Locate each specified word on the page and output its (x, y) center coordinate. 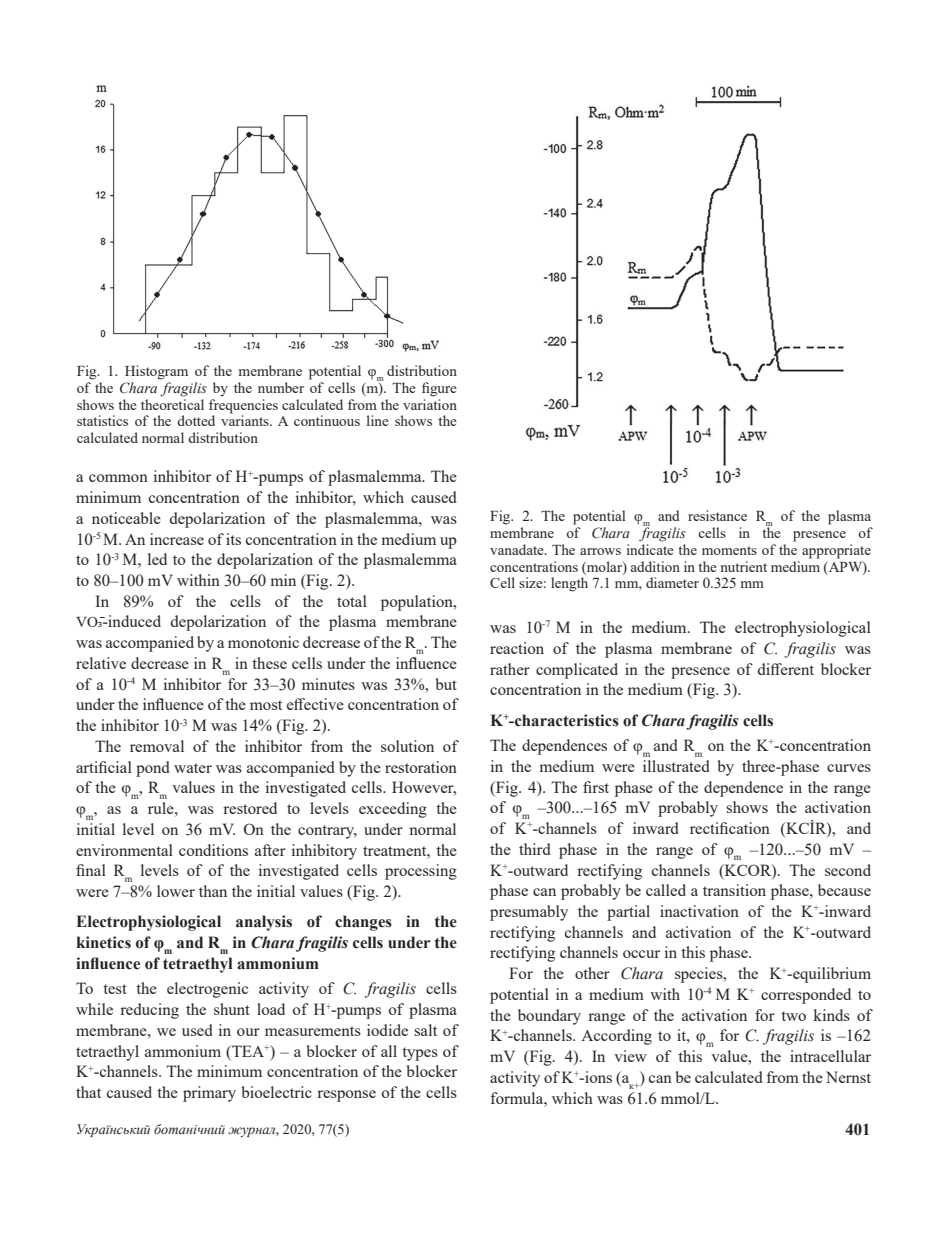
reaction (517, 648)
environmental (124, 850)
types (420, 1054)
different (786, 669)
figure (439, 389)
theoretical (172, 404)
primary (209, 1094)
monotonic (263, 642)
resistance (717, 515)
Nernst (848, 1077)
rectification (730, 828)
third (535, 849)
